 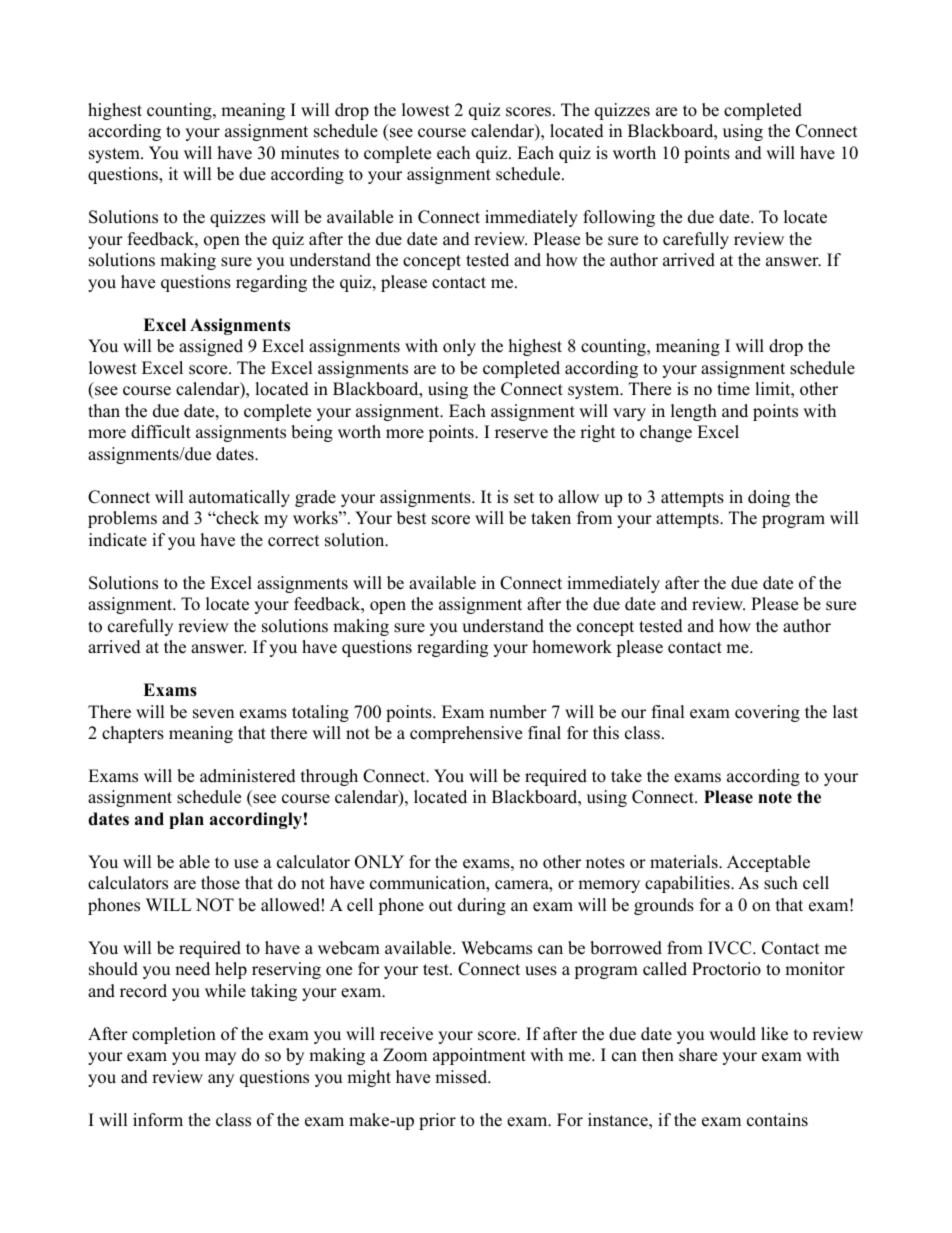 I want to click on during, so click(x=482, y=906).
